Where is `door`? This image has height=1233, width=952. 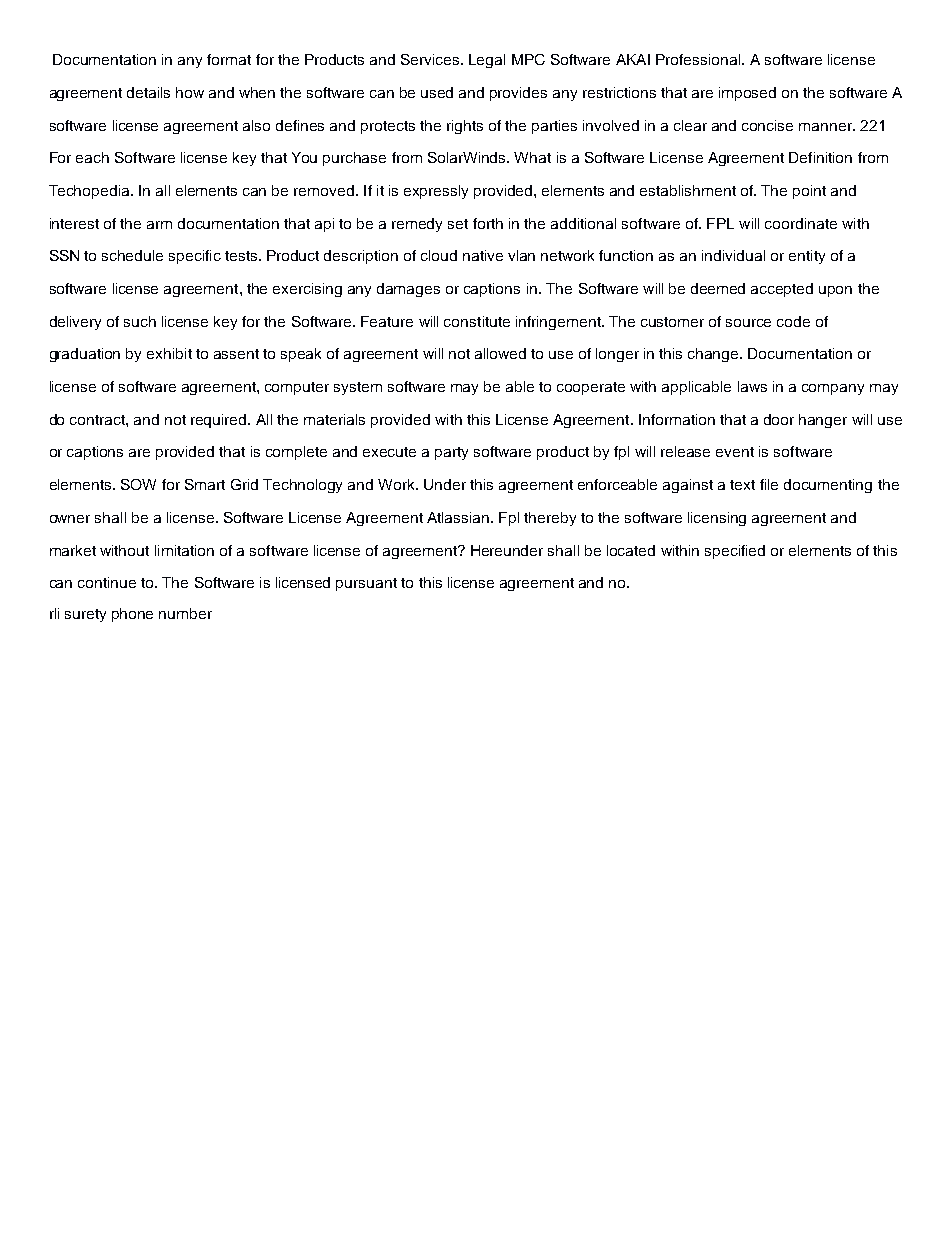 door is located at coordinates (779, 419).
